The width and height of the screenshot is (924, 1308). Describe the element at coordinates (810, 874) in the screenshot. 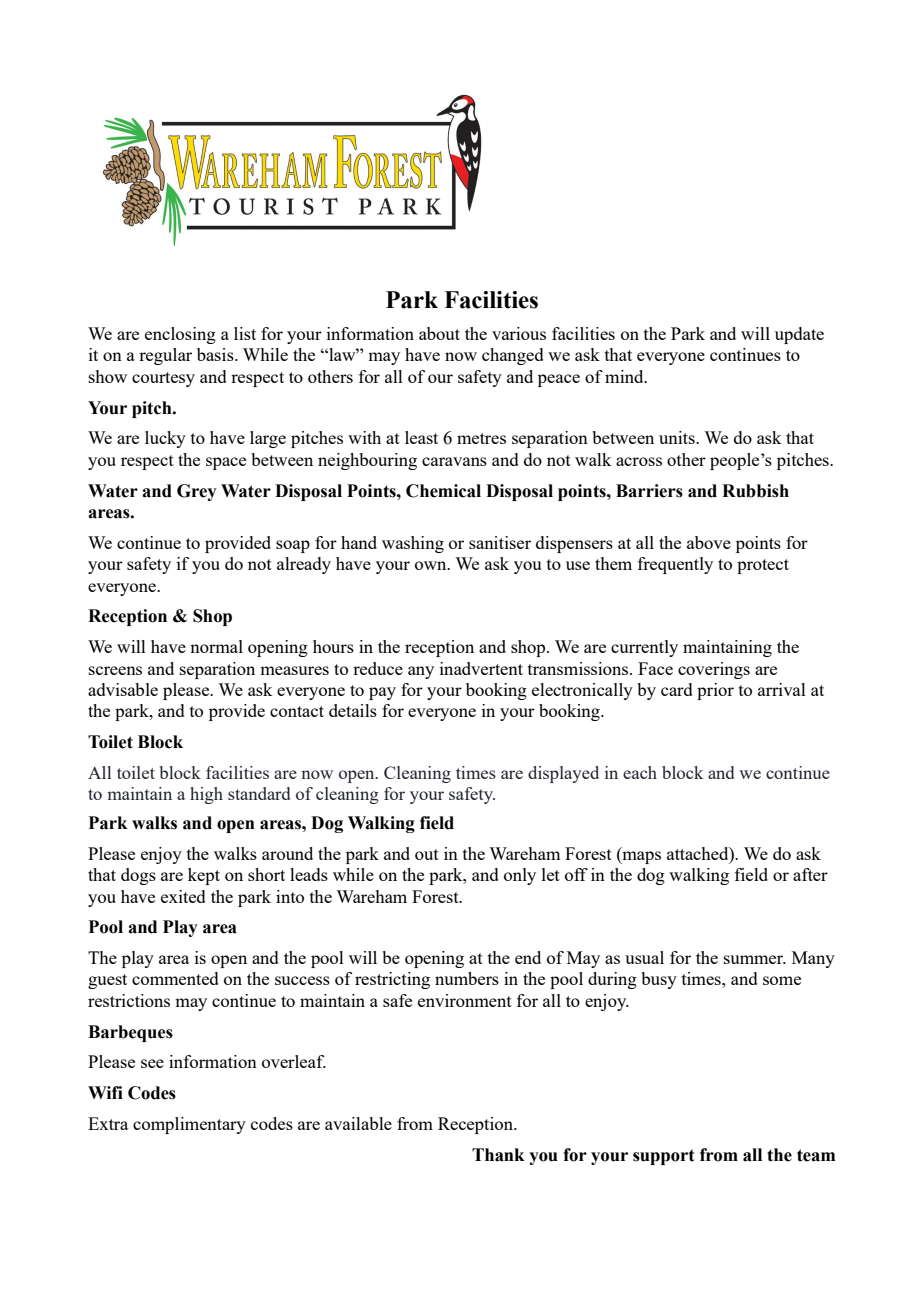

I see `after` at that location.
